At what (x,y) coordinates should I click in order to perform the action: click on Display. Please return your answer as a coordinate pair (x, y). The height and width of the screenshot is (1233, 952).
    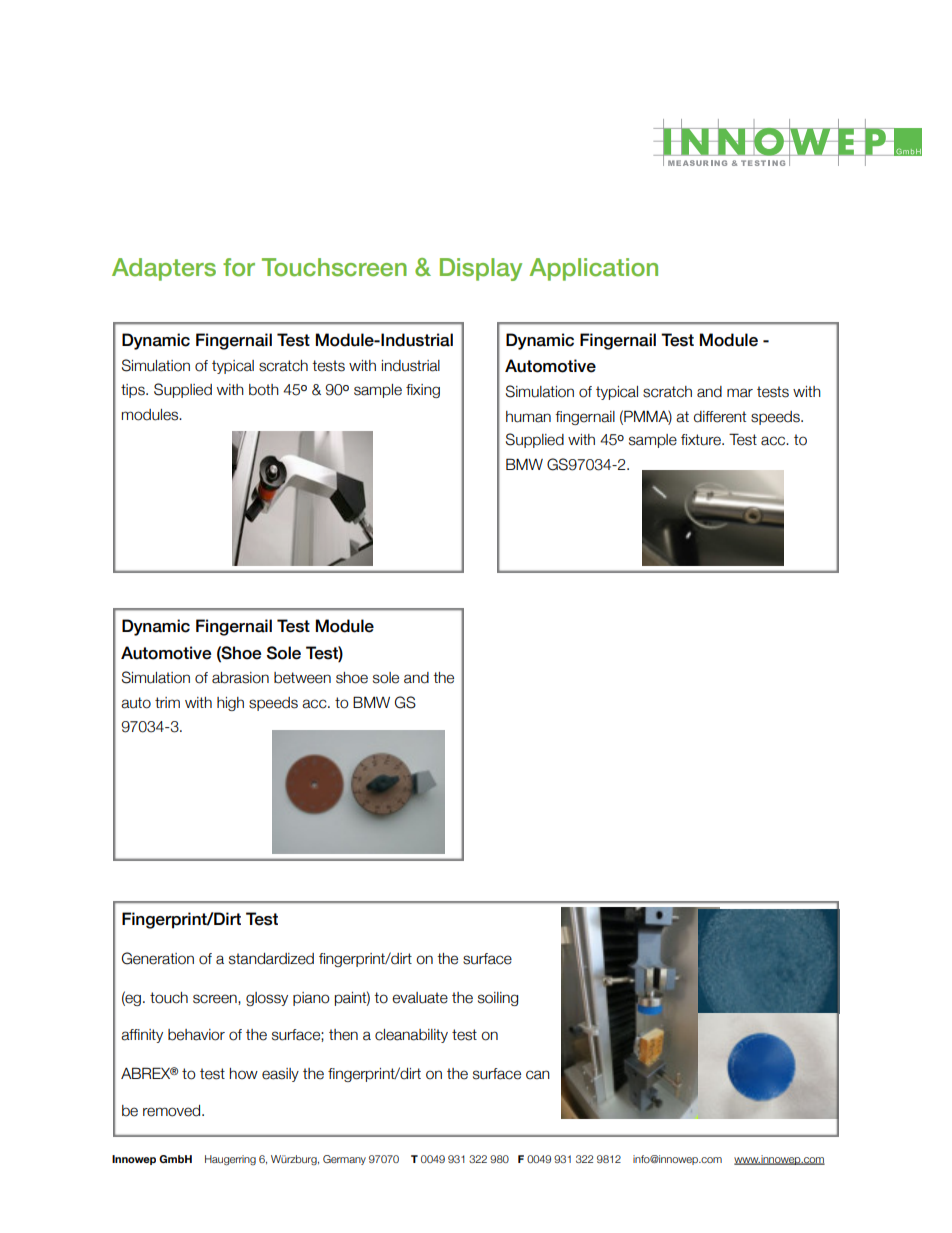
    Looking at the image, I should click on (481, 269).
